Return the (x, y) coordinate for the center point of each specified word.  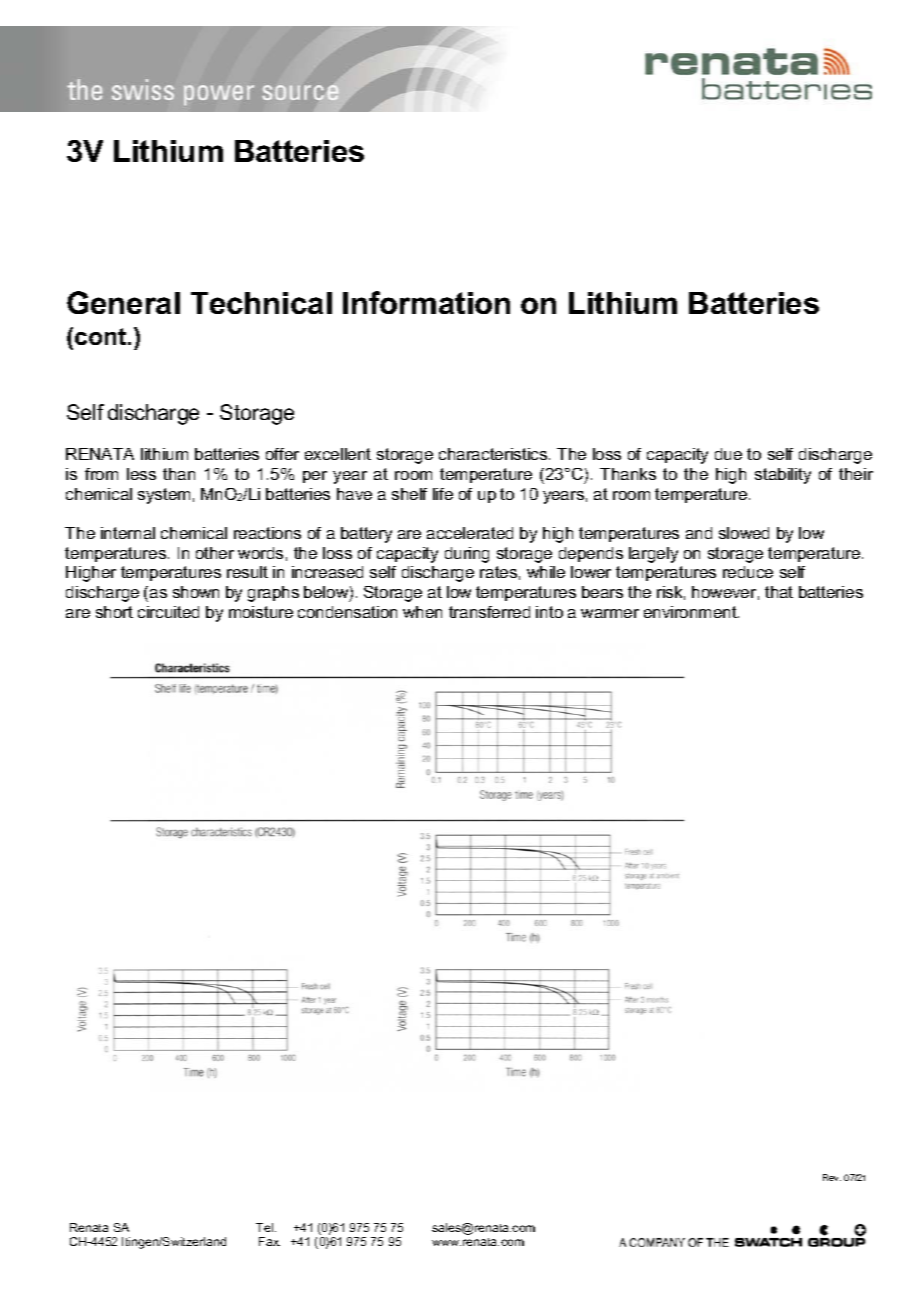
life (443, 494)
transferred (489, 612)
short (114, 612)
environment (691, 612)
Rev (832, 1177)
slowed (744, 533)
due (728, 454)
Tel (266, 1227)
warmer (610, 613)
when (422, 612)
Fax (269, 1241)
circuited (168, 612)
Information (426, 302)
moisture (261, 612)
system (164, 496)
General (123, 302)
